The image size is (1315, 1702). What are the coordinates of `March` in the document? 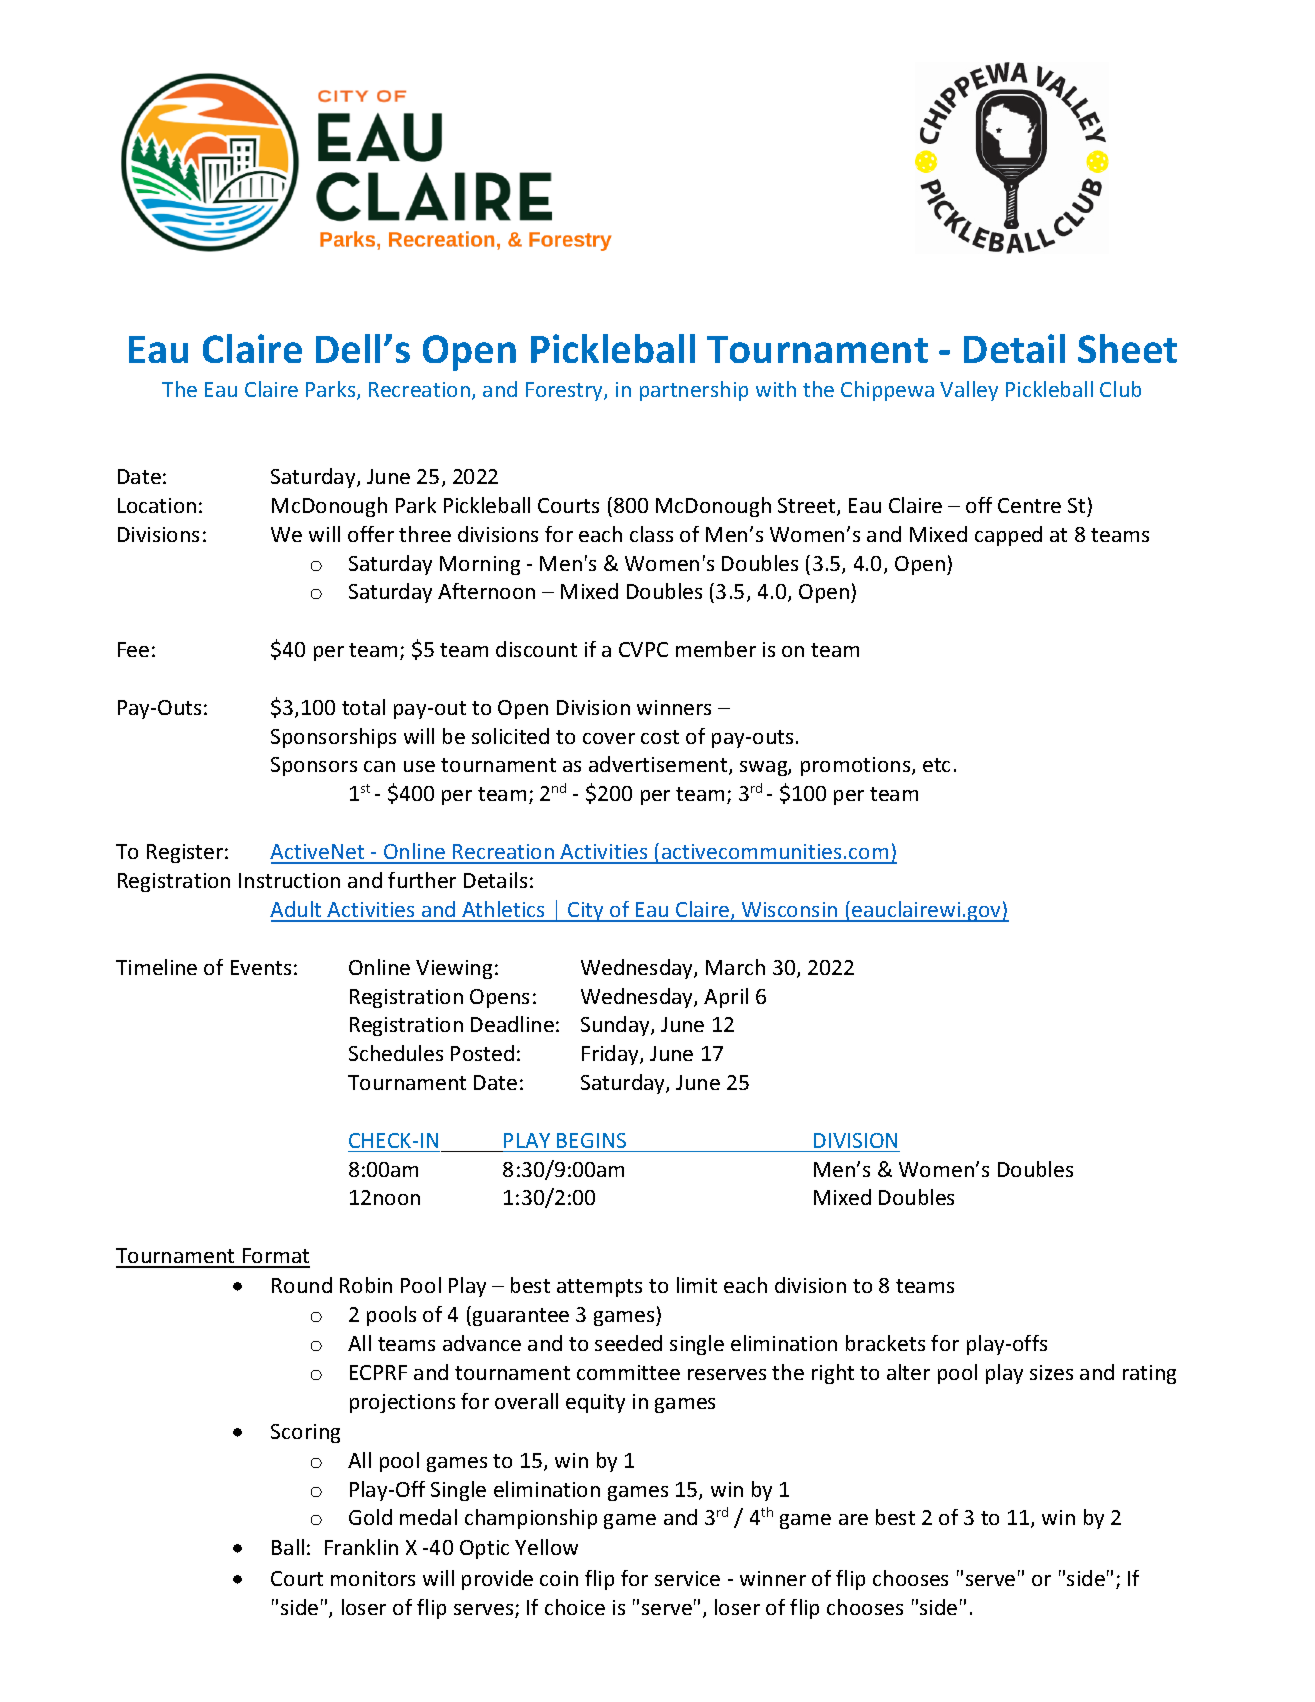 It's located at (735, 967).
